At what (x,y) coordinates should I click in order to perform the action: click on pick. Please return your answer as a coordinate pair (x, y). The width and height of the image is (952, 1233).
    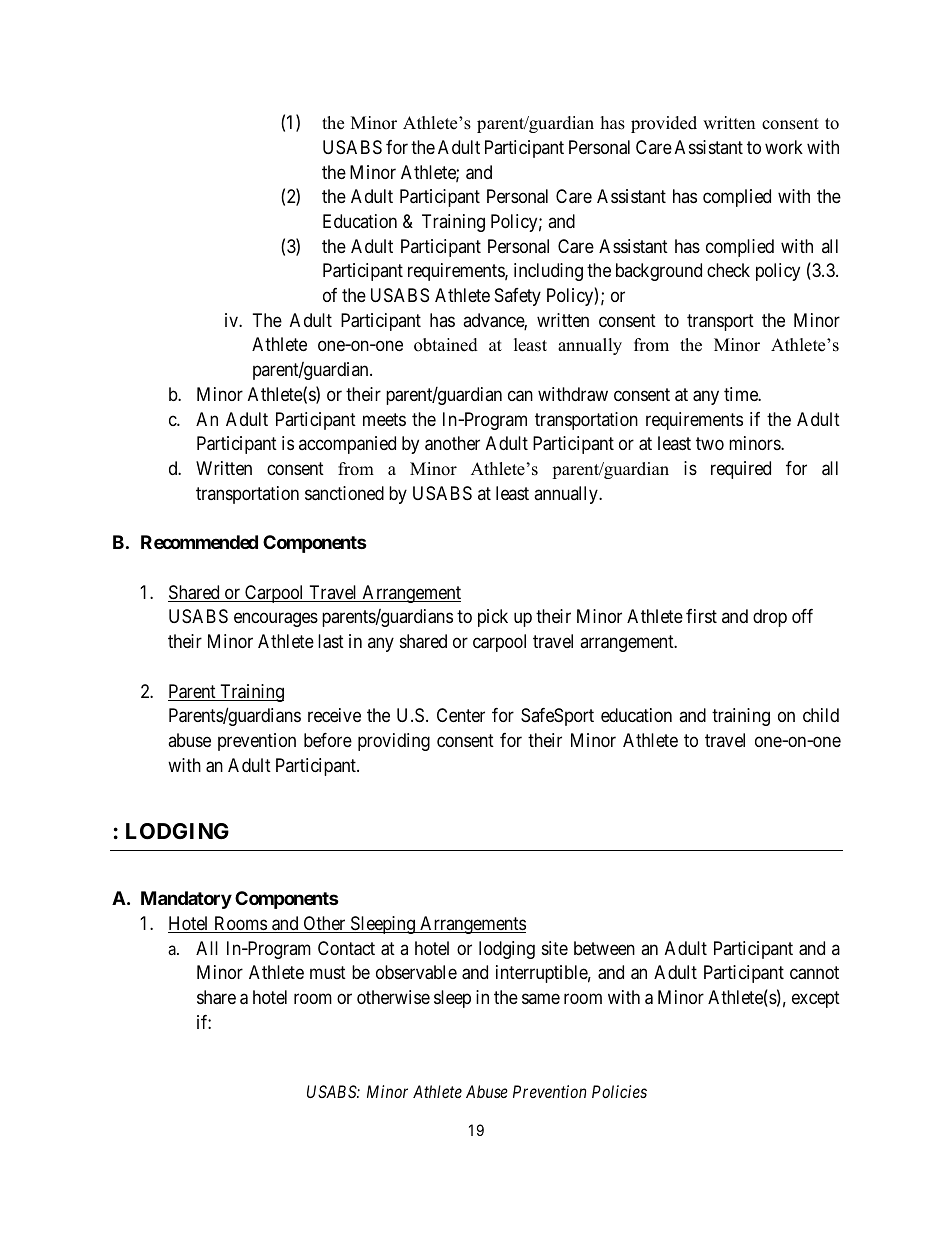
    Looking at the image, I should click on (493, 618).
